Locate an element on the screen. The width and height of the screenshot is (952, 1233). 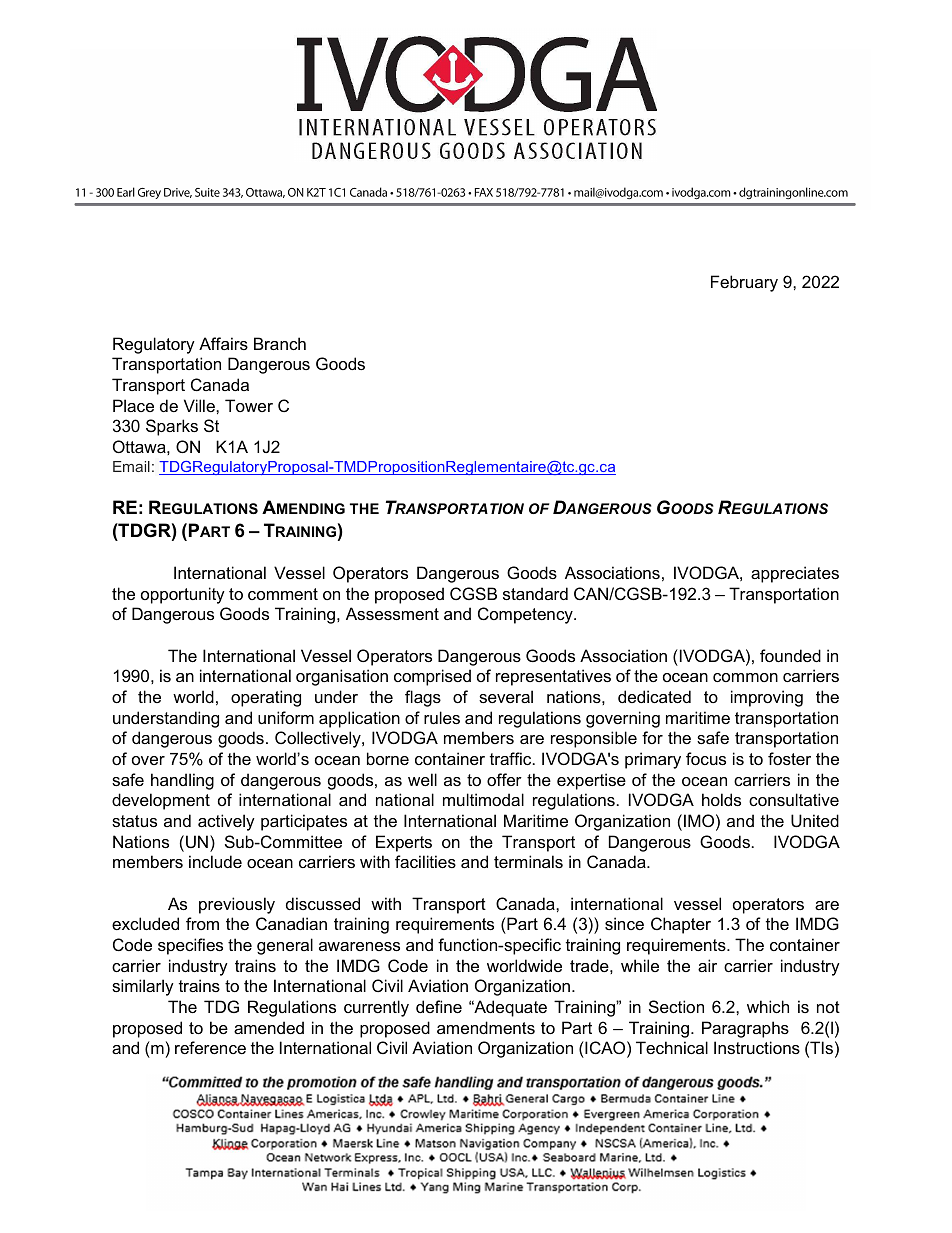
holds is located at coordinates (721, 799).
